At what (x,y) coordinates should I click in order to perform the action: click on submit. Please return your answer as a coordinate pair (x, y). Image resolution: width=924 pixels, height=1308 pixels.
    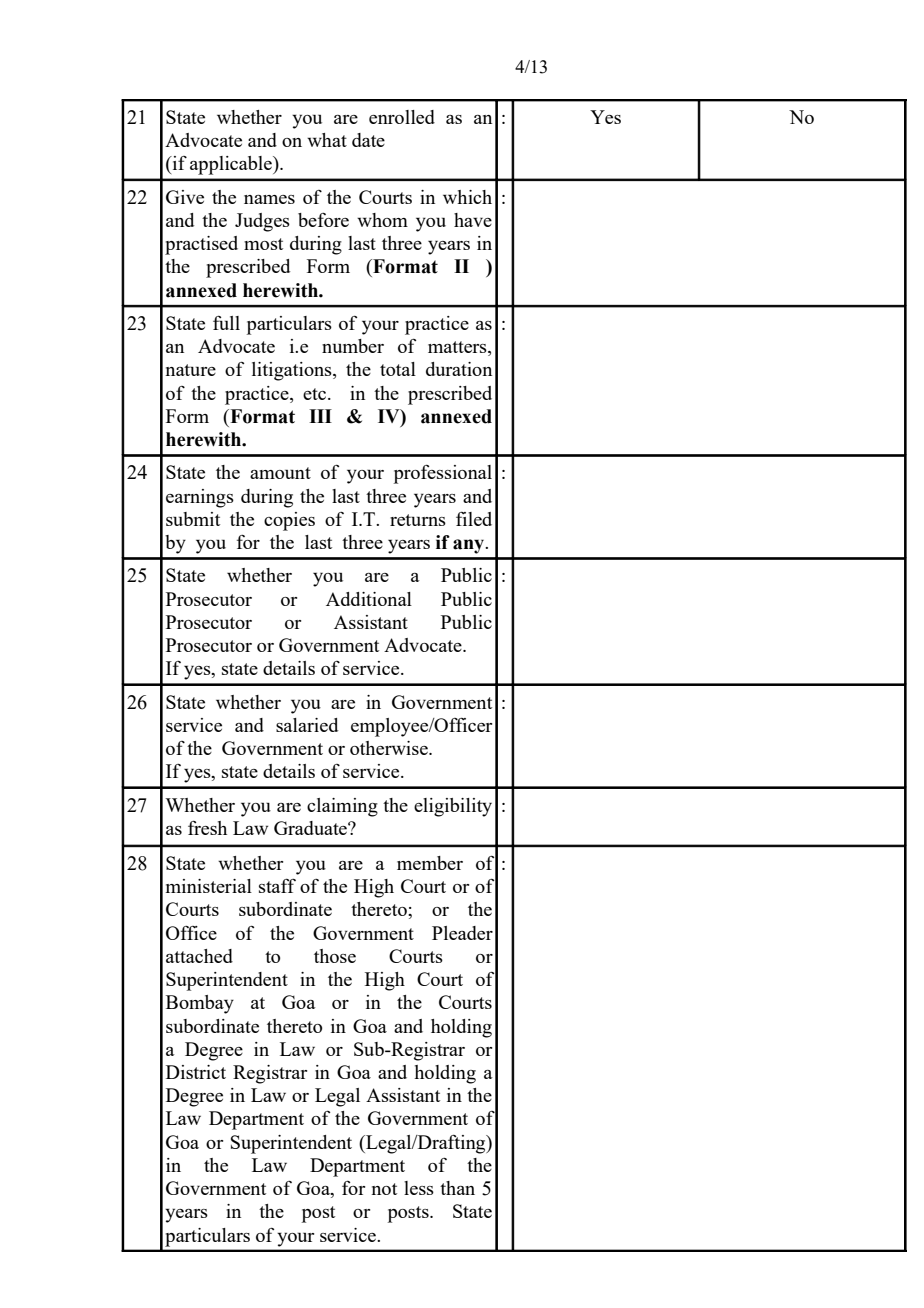
    Looking at the image, I should click on (193, 519).
